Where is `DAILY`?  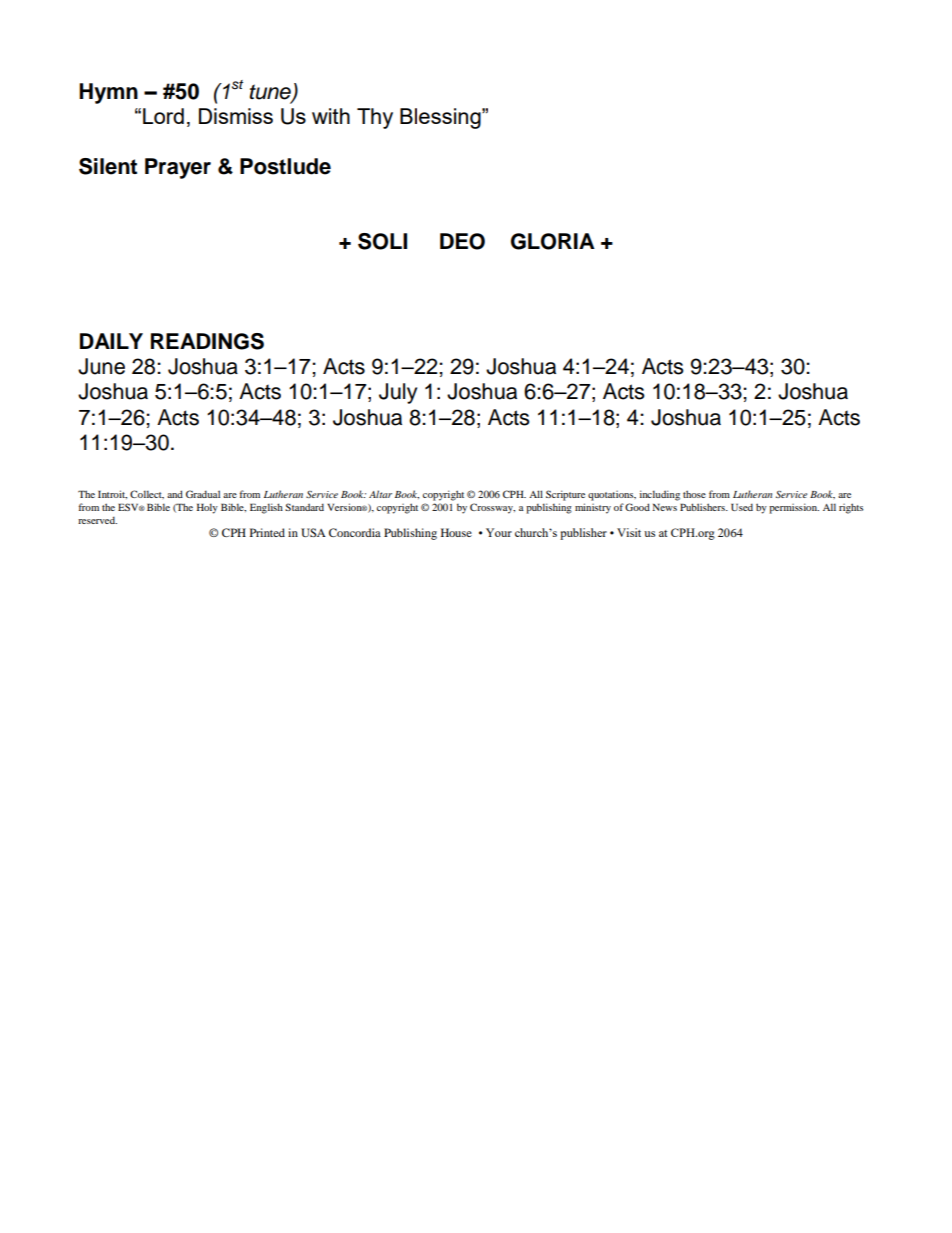 DAILY is located at coordinates (111, 341).
